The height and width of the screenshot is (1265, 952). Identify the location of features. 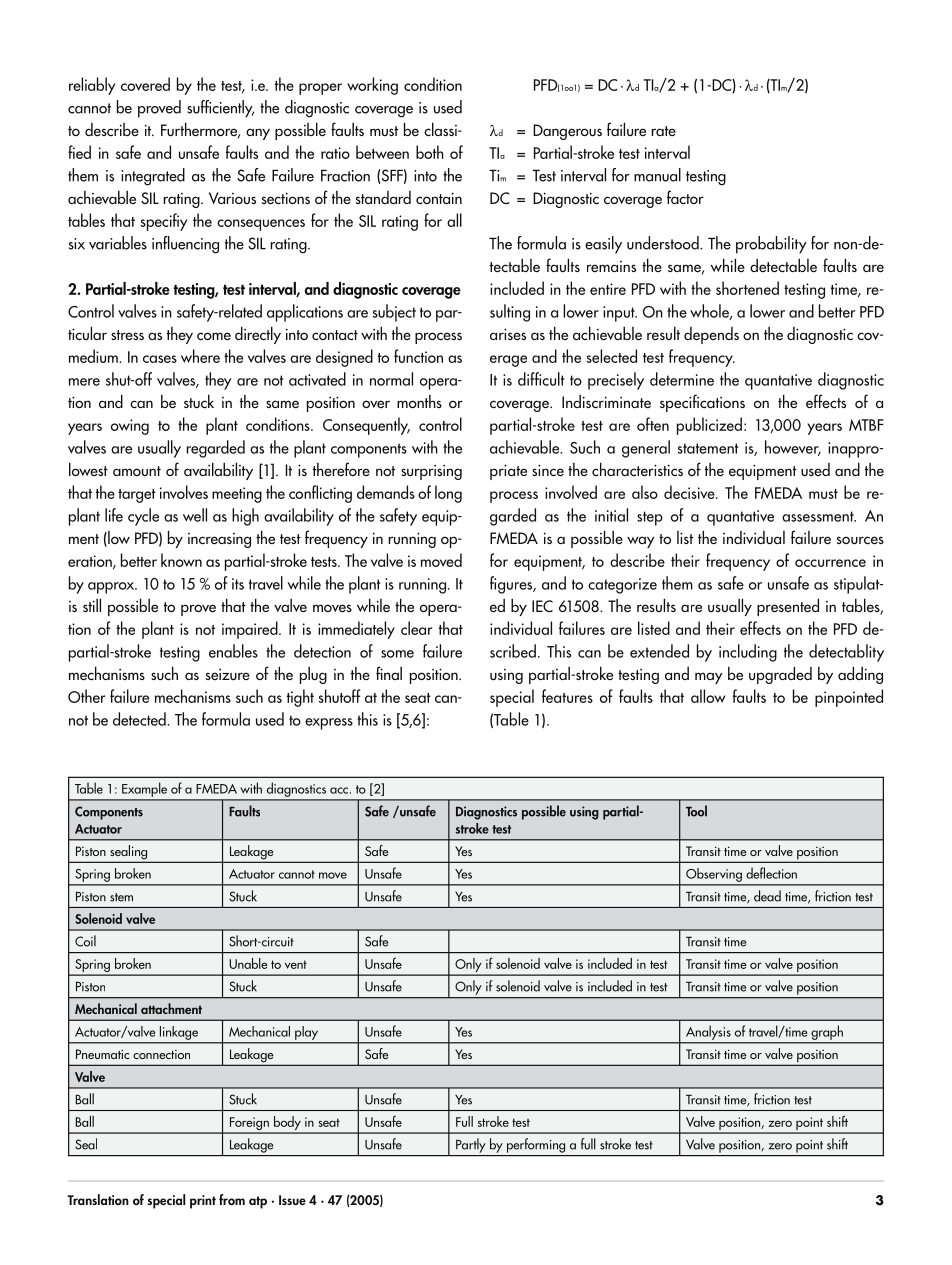
(567, 696).
